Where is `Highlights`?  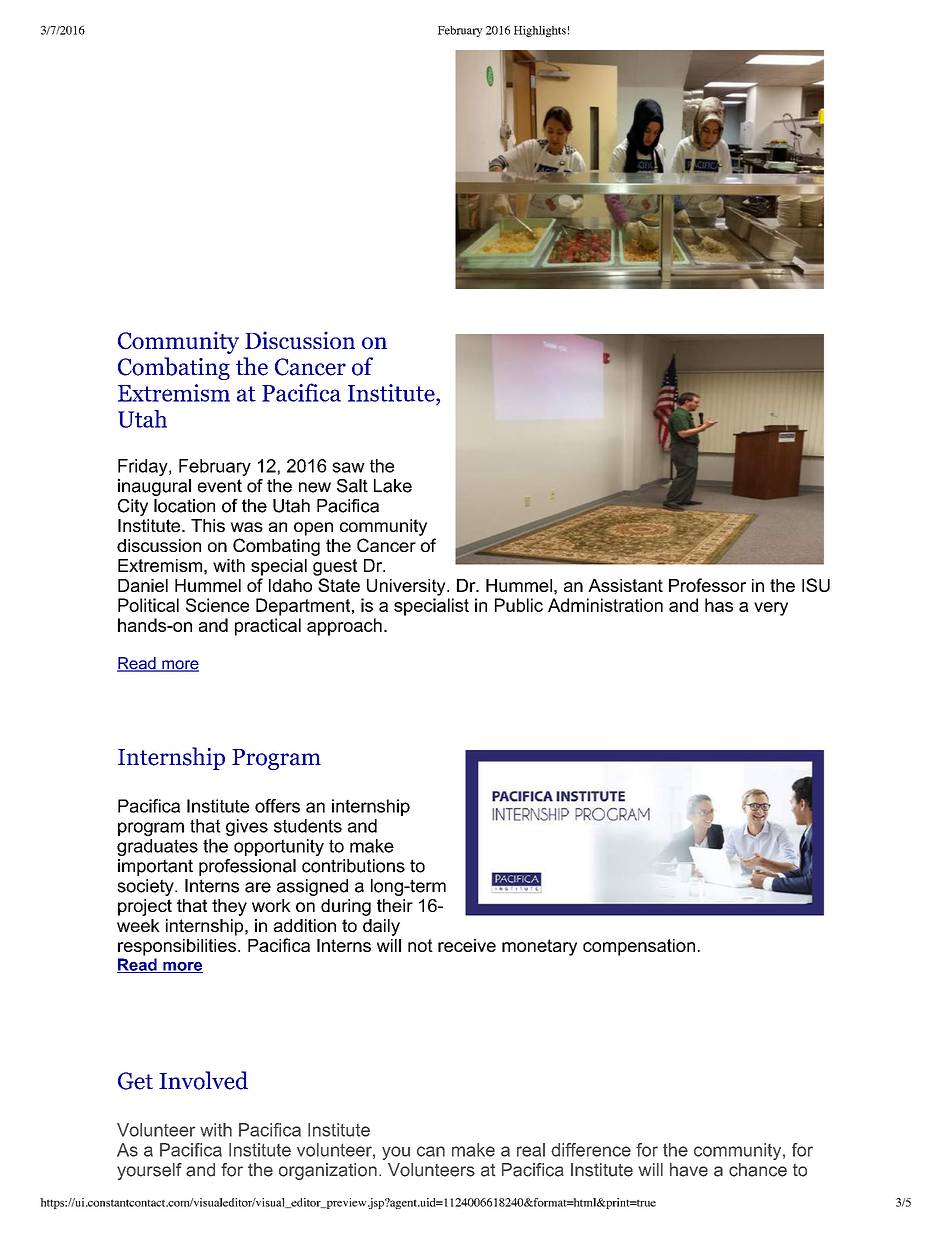
Highlights is located at coordinates (540, 31).
